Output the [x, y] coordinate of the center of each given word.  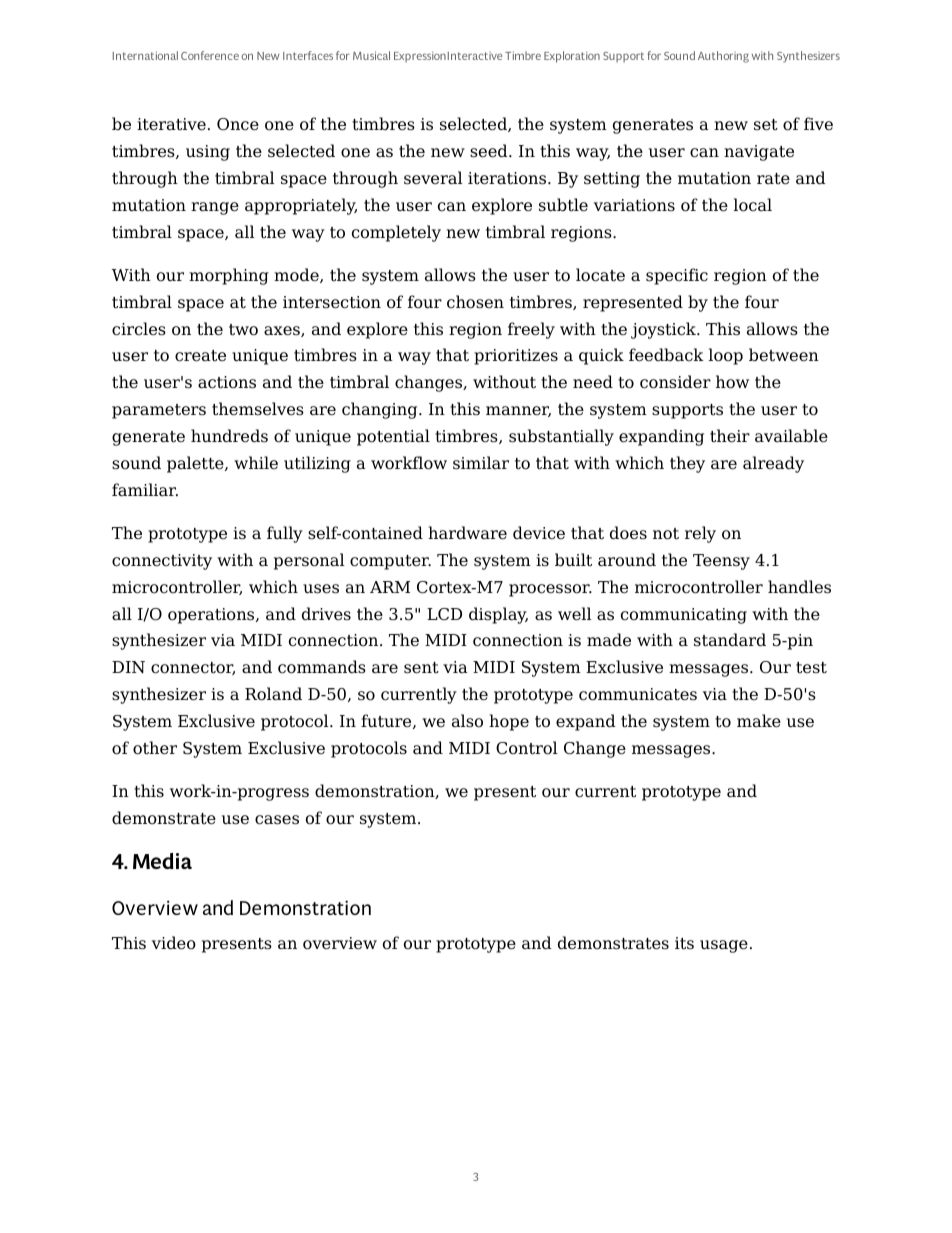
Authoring [723, 57]
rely [700, 534]
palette [196, 464]
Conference [210, 55]
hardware [467, 533]
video [174, 943]
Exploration [572, 57]
